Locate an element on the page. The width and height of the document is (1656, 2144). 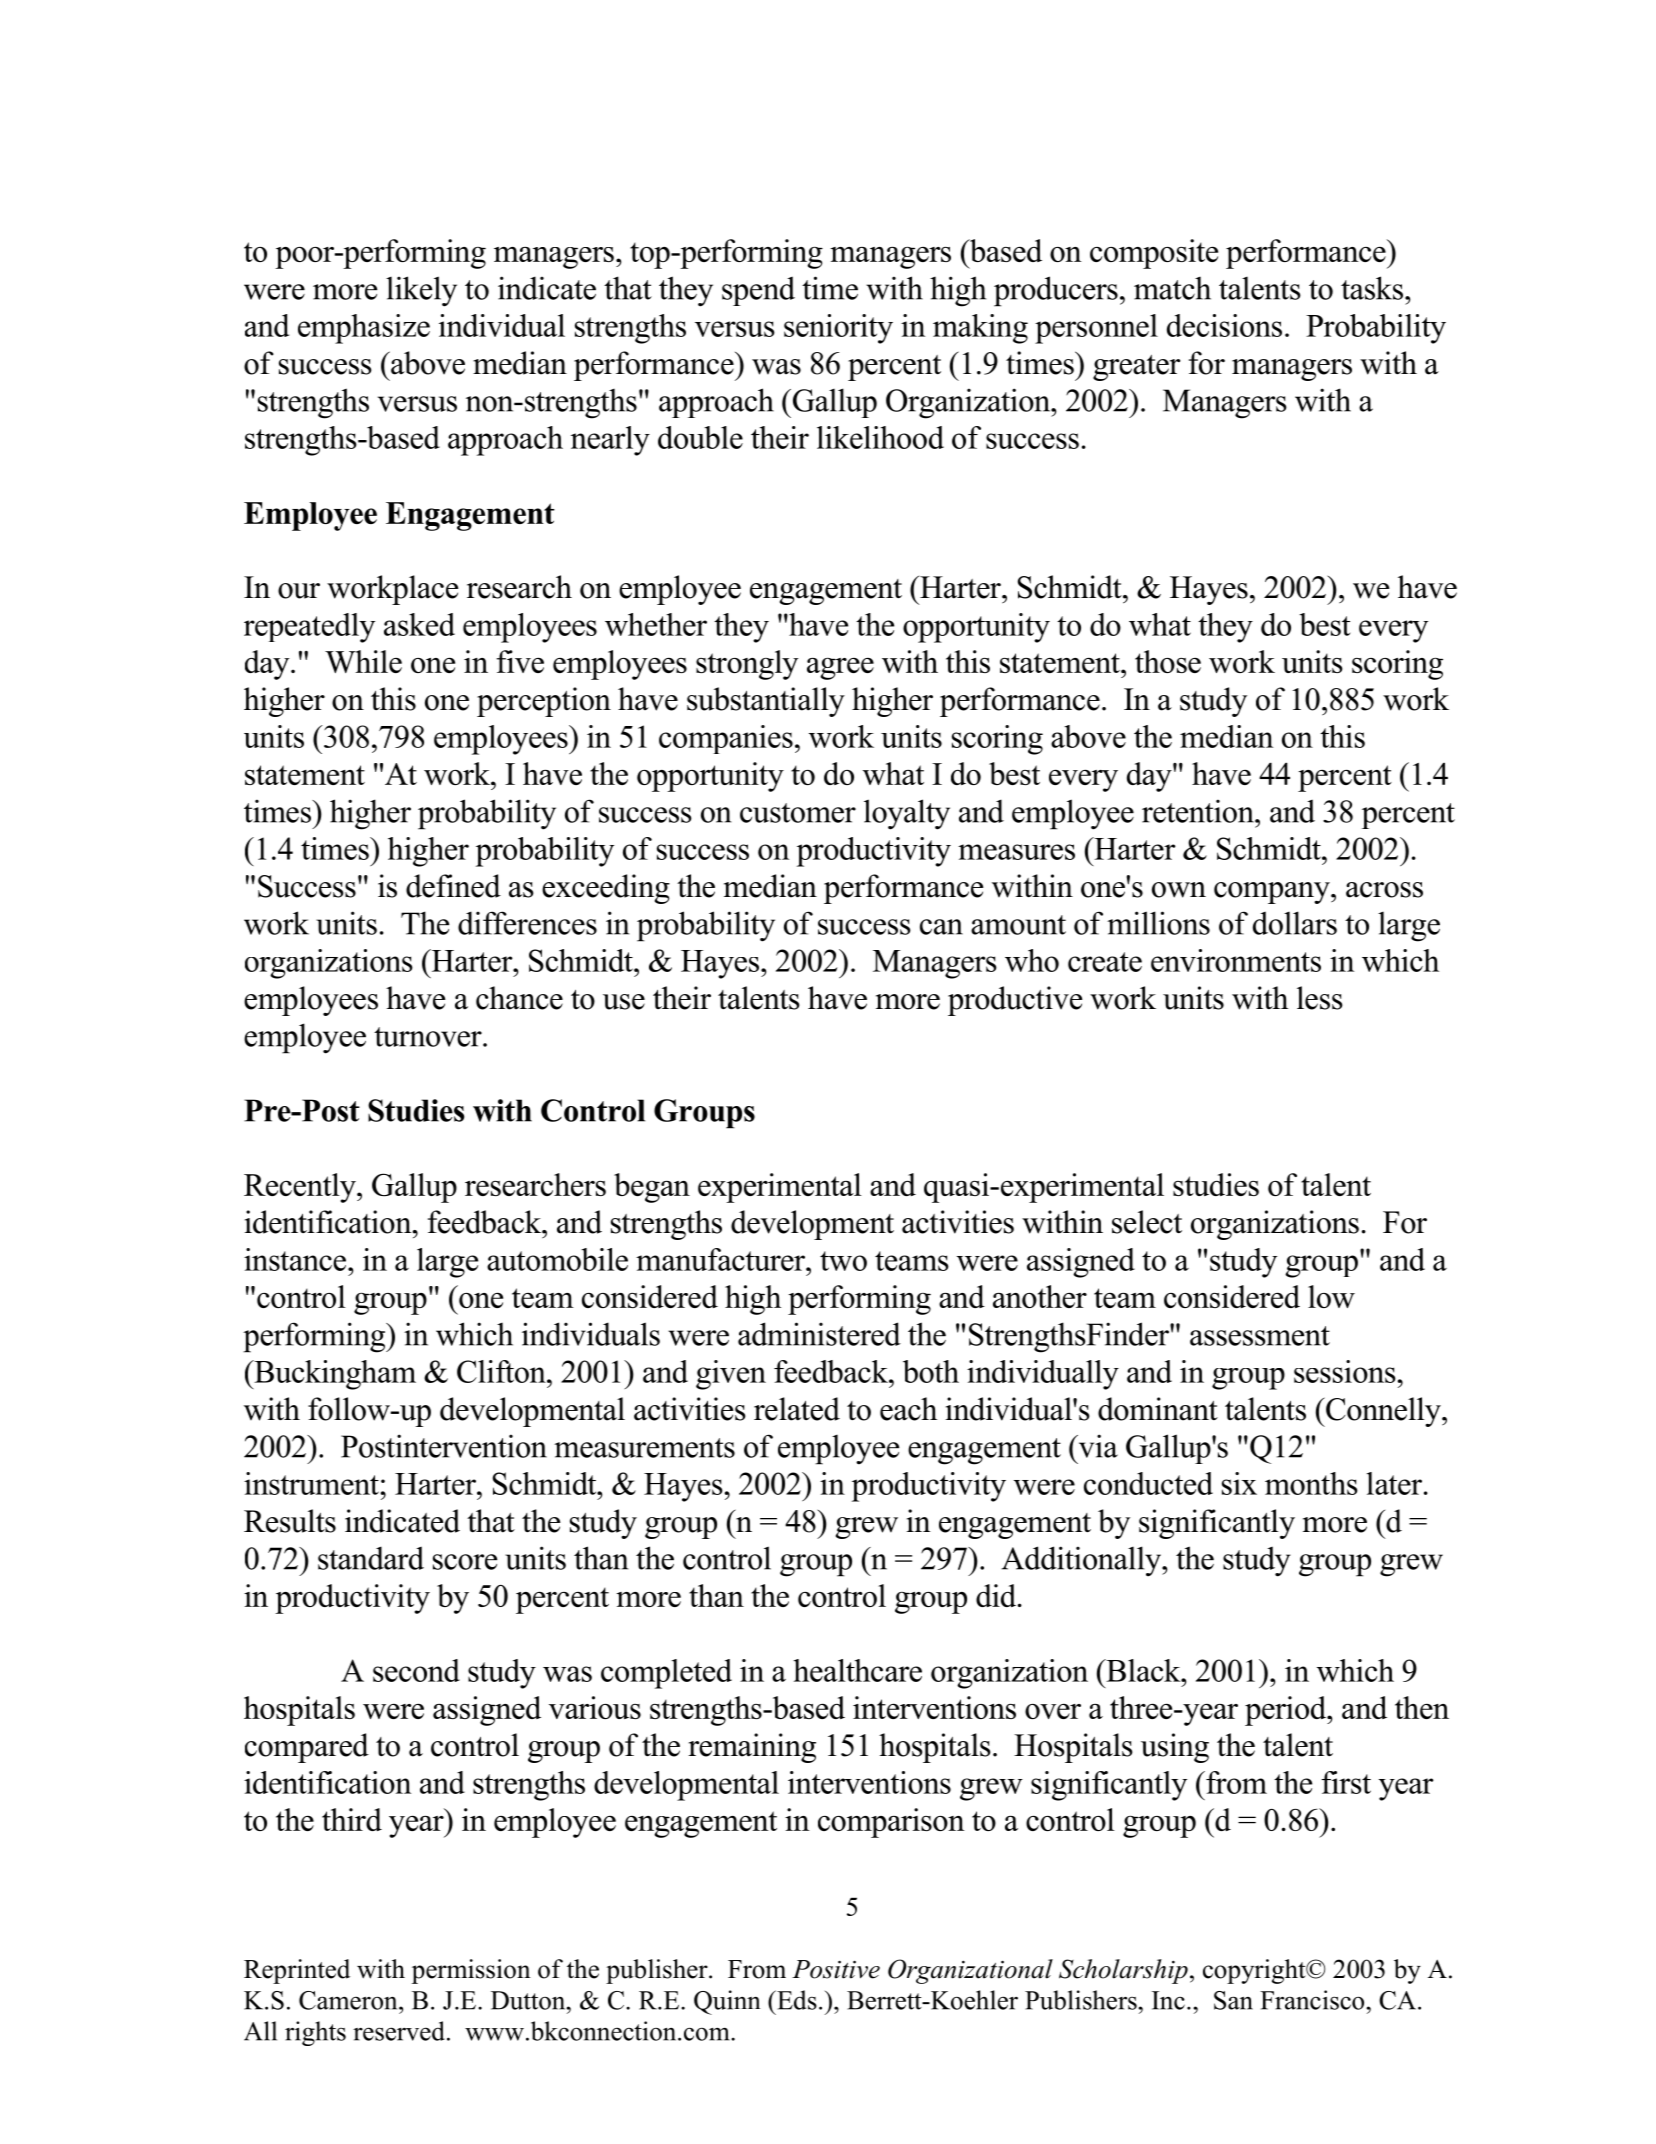
seniority is located at coordinates (838, 329).
